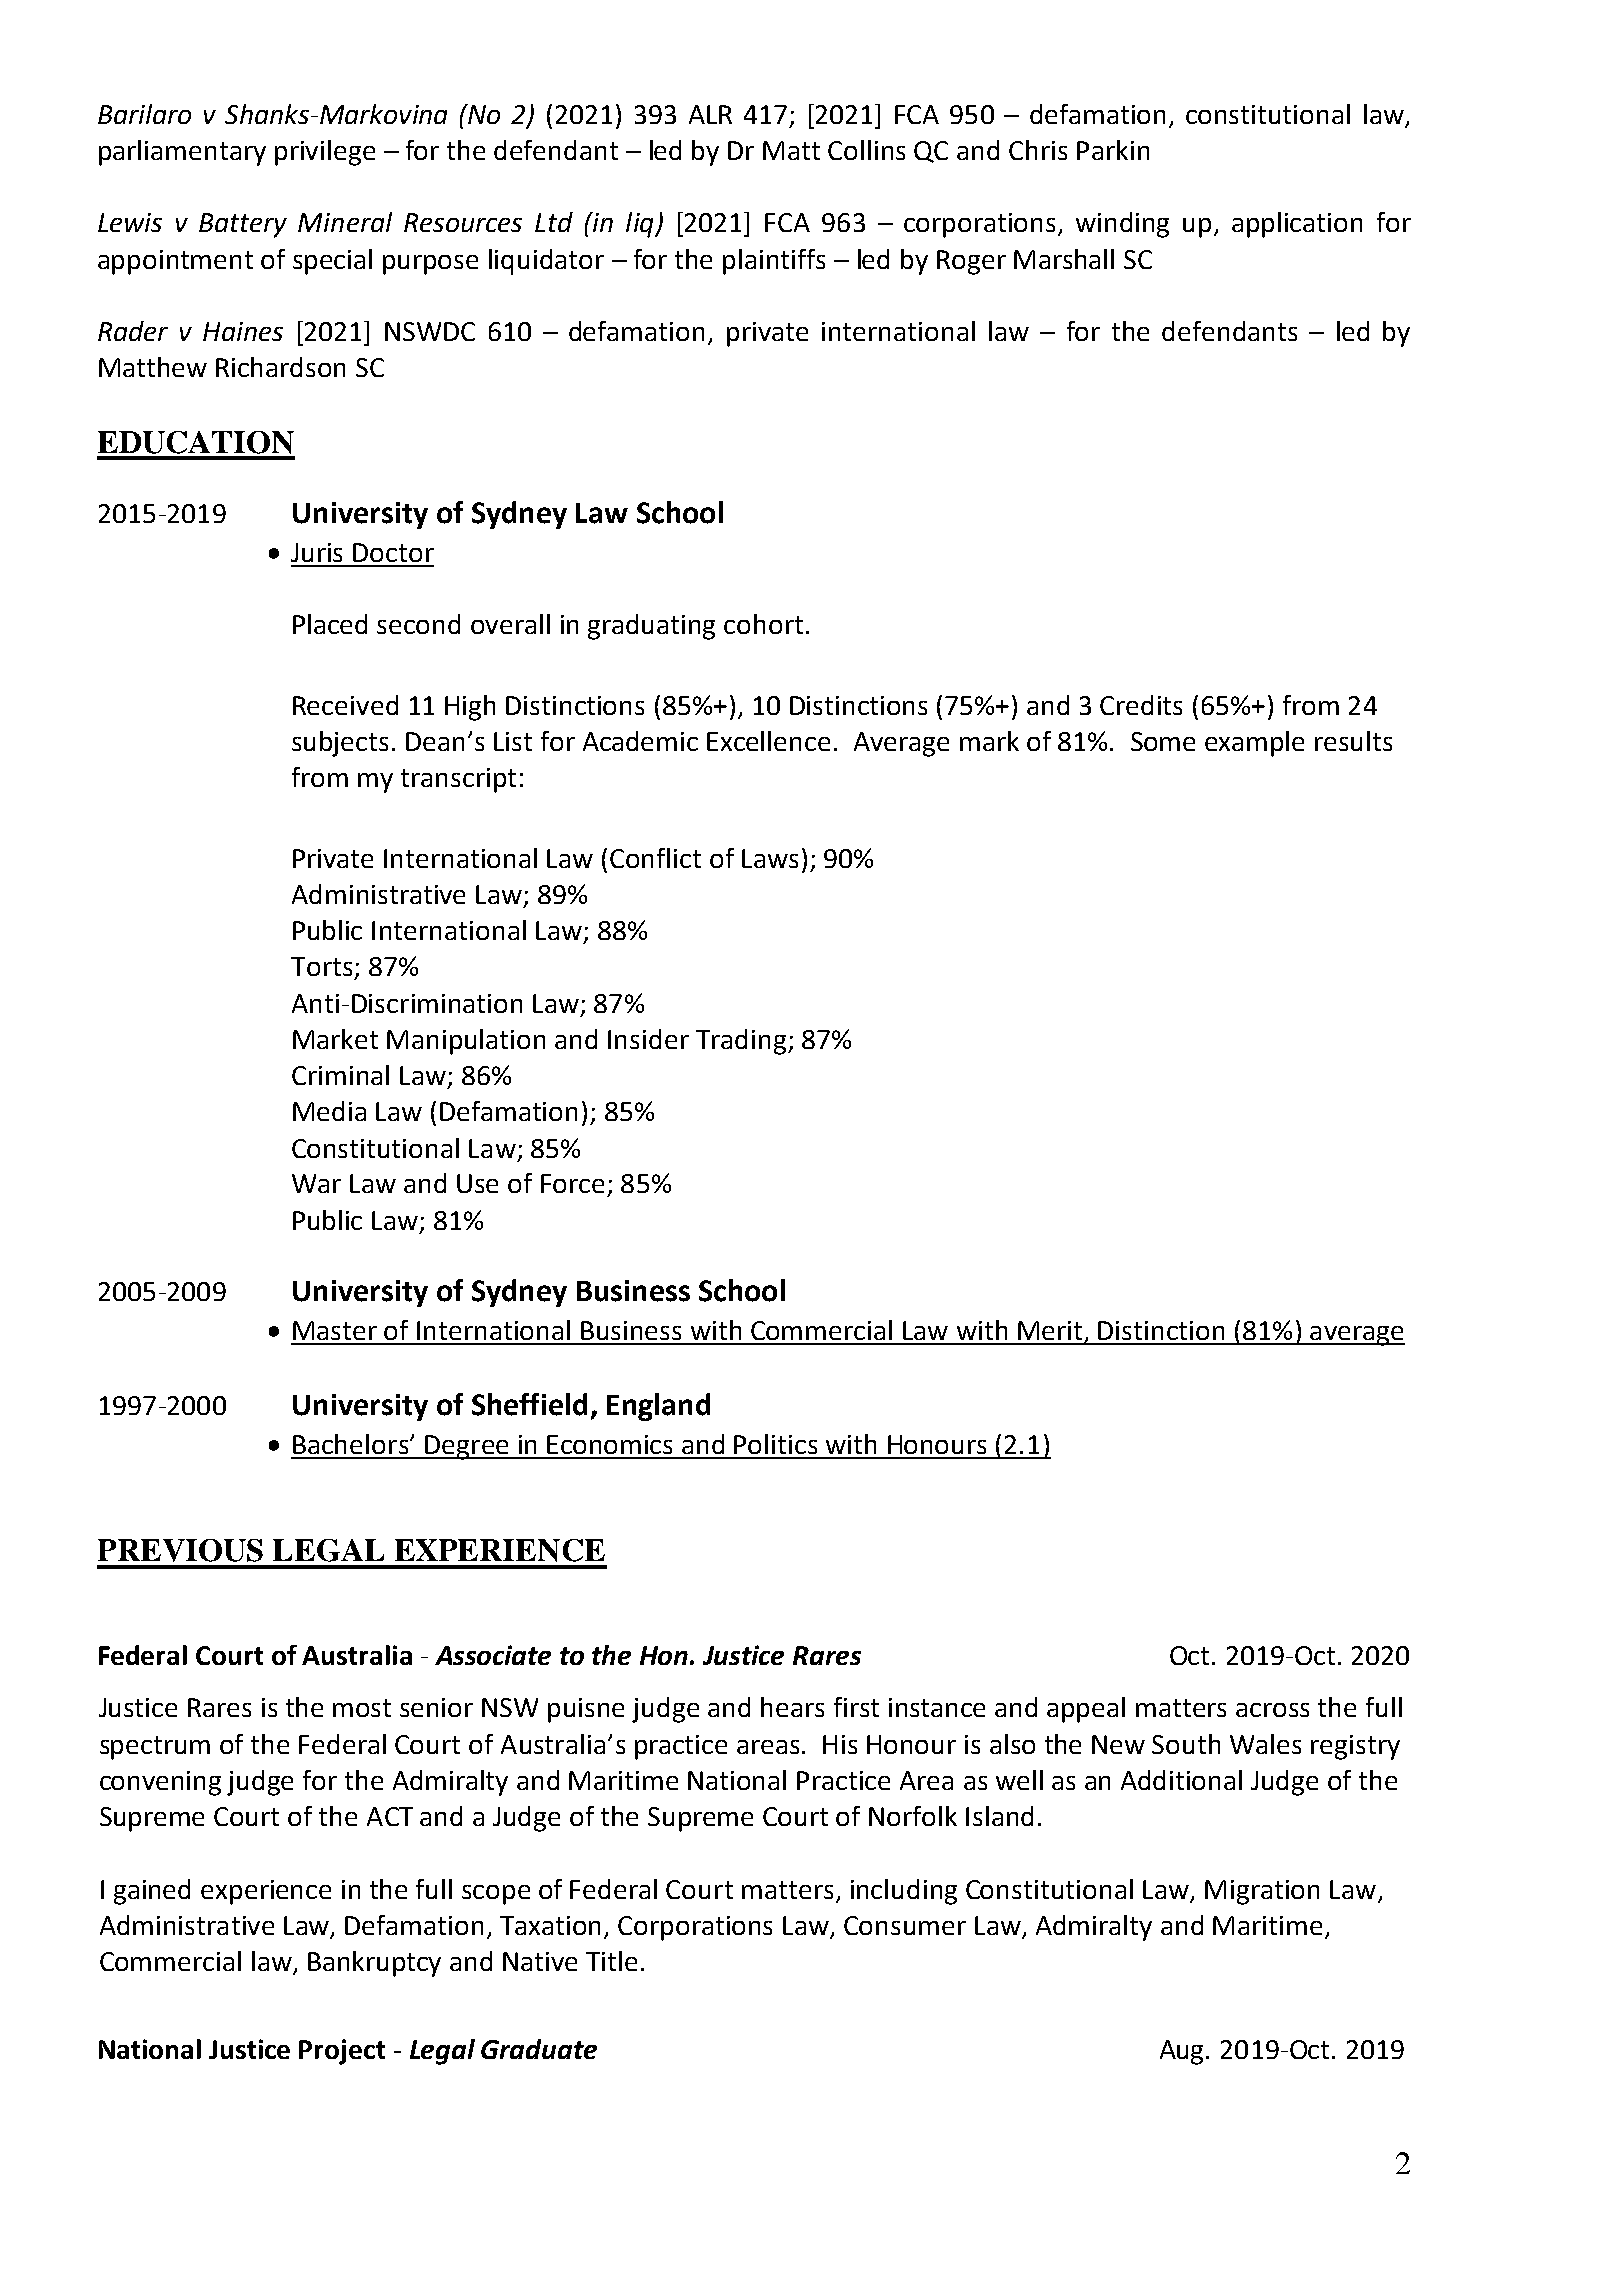 The height and width of the page is (2270, 1605). I want to click on winding, so click(1122, 225).
